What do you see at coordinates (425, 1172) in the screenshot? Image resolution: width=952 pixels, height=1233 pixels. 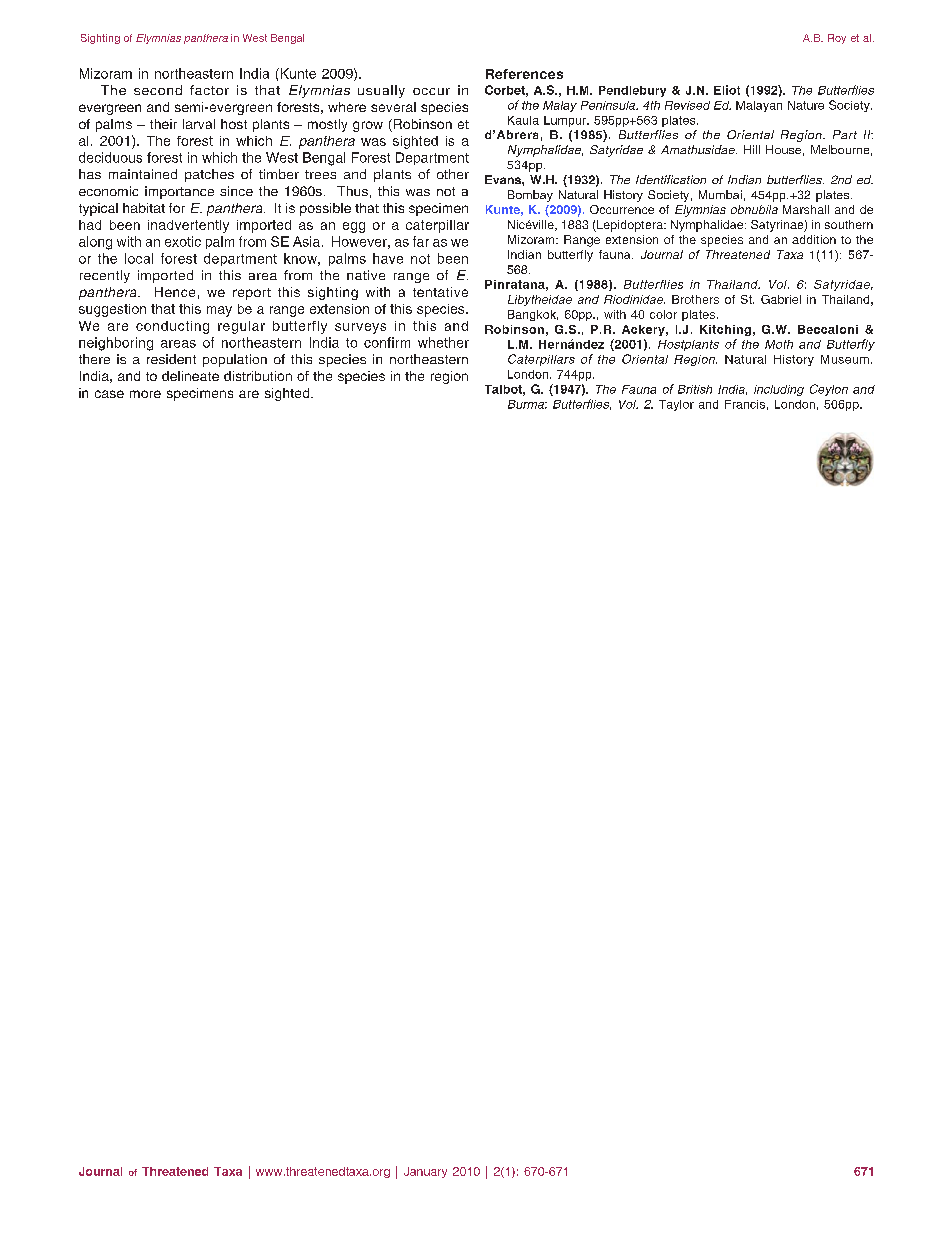 I see `January` at bounding box center [425, 1172].
